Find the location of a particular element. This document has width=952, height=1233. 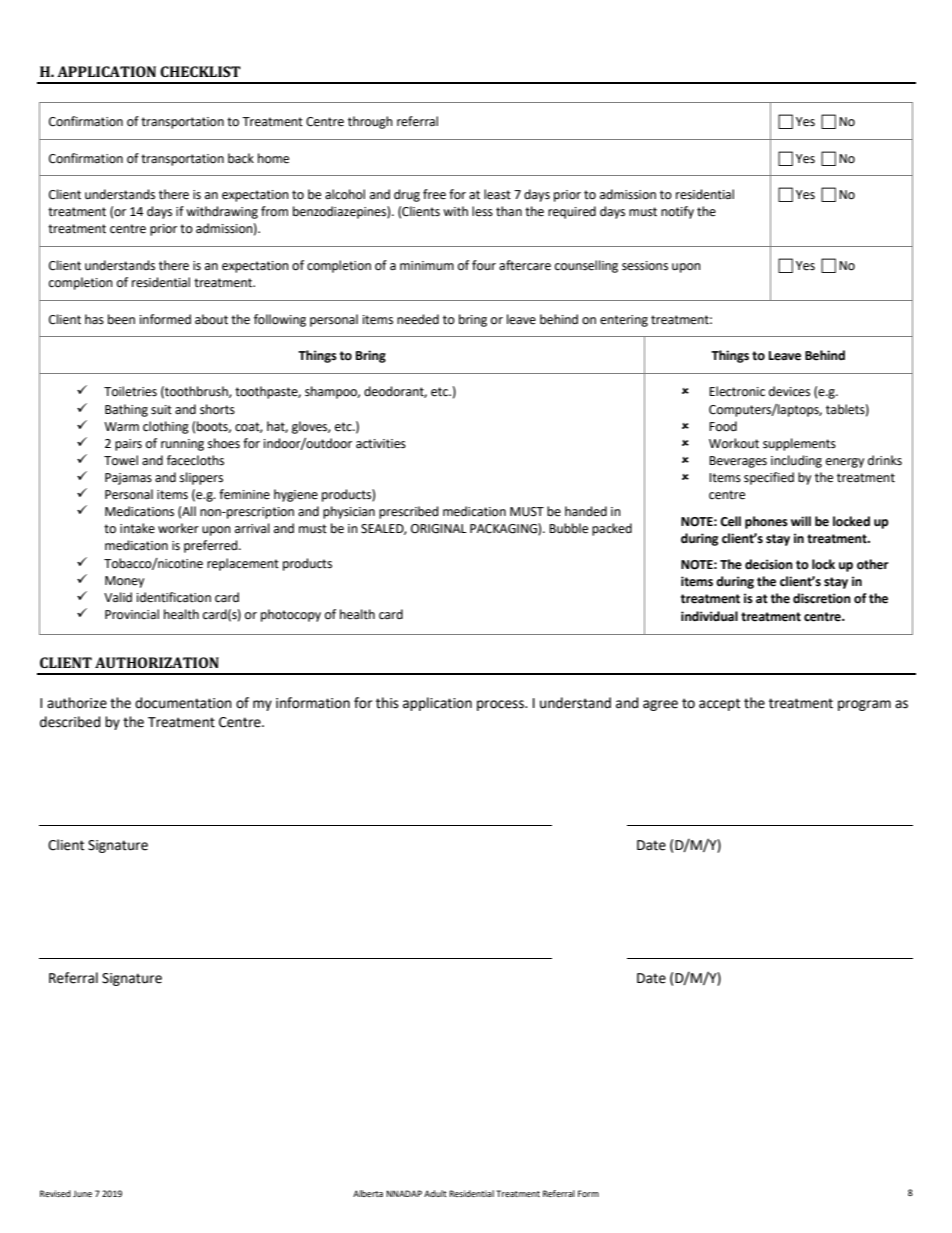

CHECKLIST is located at coordinates (200, 71).
